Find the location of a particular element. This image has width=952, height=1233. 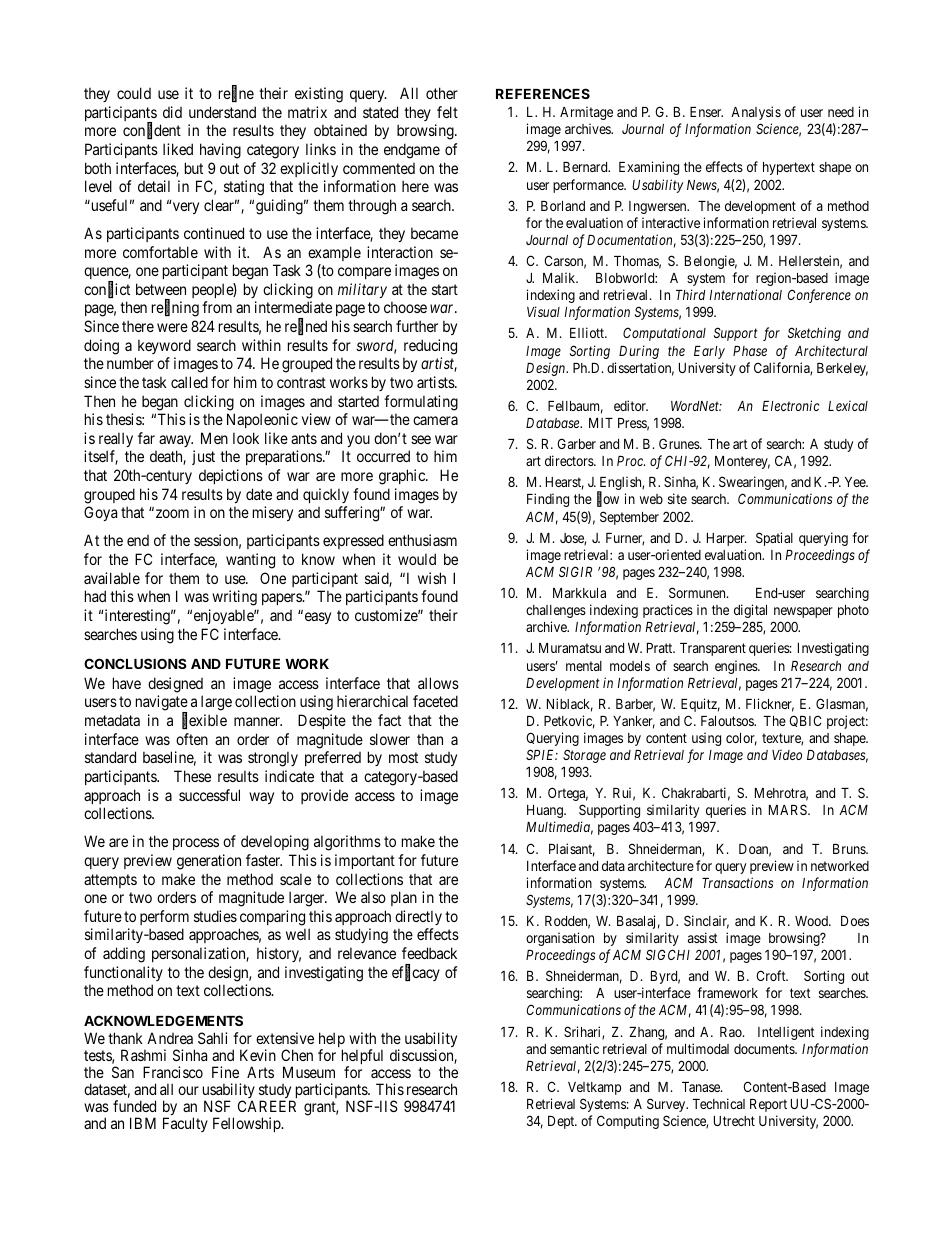

semantic is located at coordinates (574, 1048).
